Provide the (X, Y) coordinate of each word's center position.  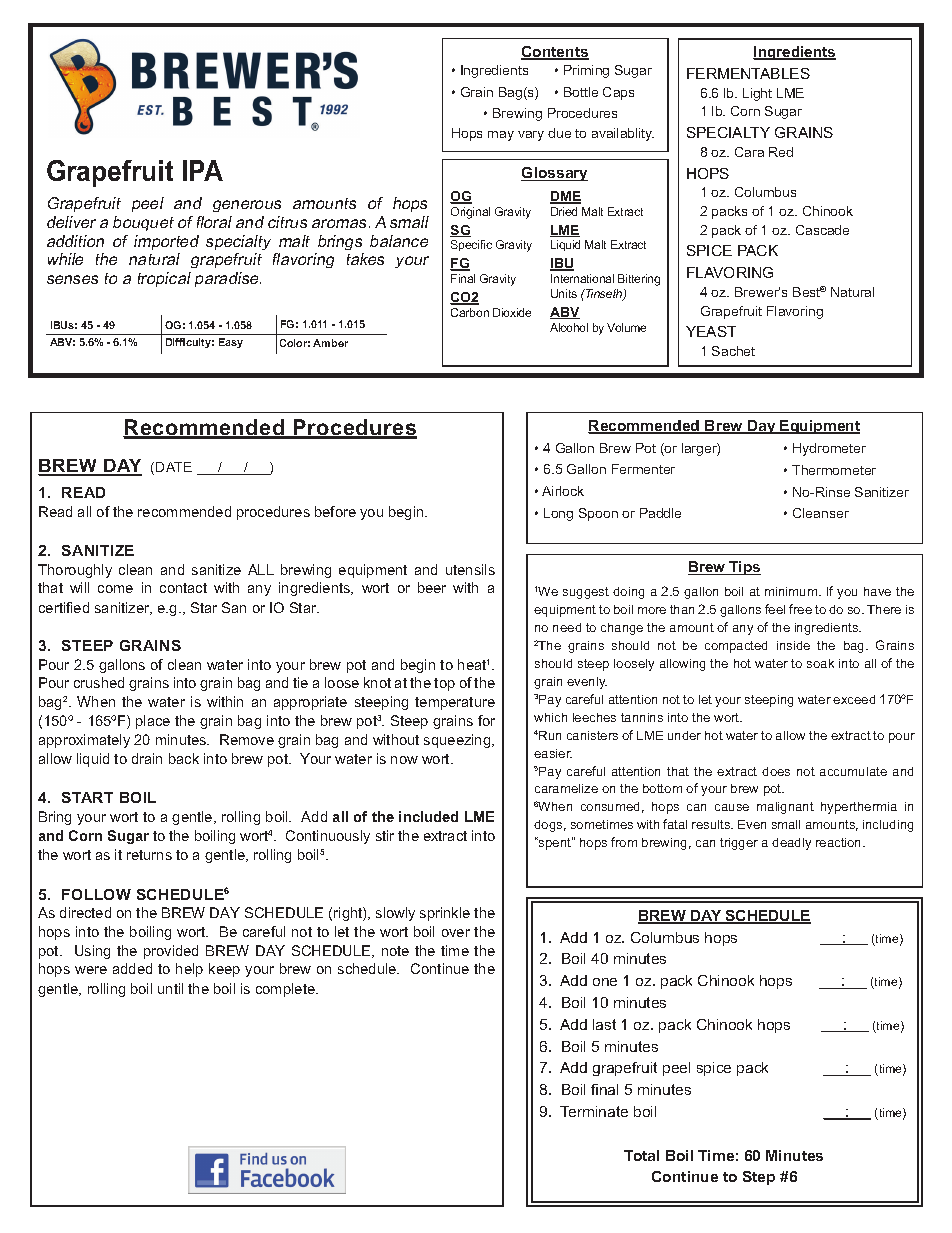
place (153, 722)
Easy (231, 343)
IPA (203, 170)
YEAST (711, 331)
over (456, 933)
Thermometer (834, 470)
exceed (854, 699)
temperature (455, 703)
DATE (174, 467)
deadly (791, 844)
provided (171, 952)
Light (757, 94)
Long (558, 514)
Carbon (470, 312)
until (170, 988)
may (501, 136)
